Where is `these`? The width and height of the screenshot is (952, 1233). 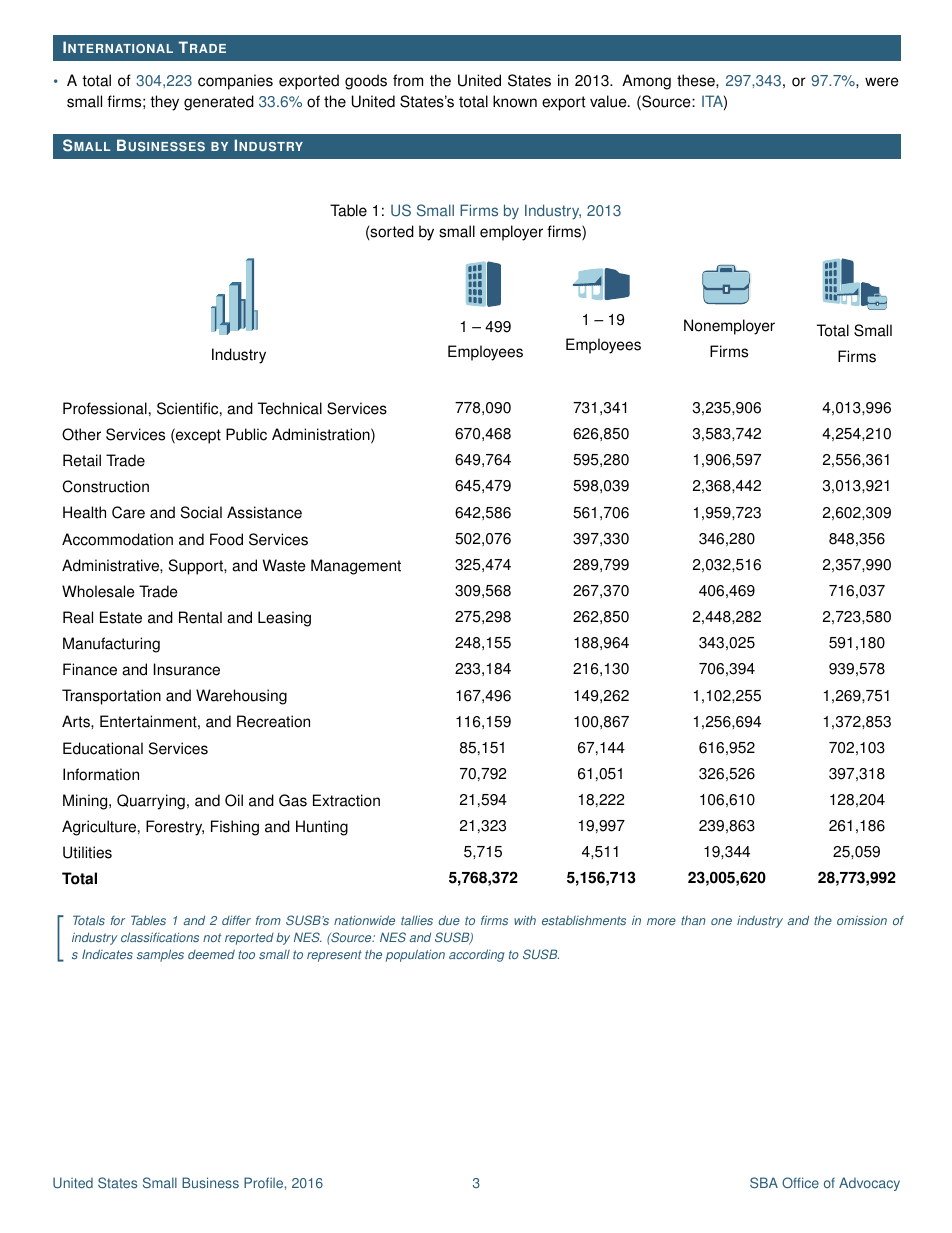 these is located at coordinates (697, 80).
